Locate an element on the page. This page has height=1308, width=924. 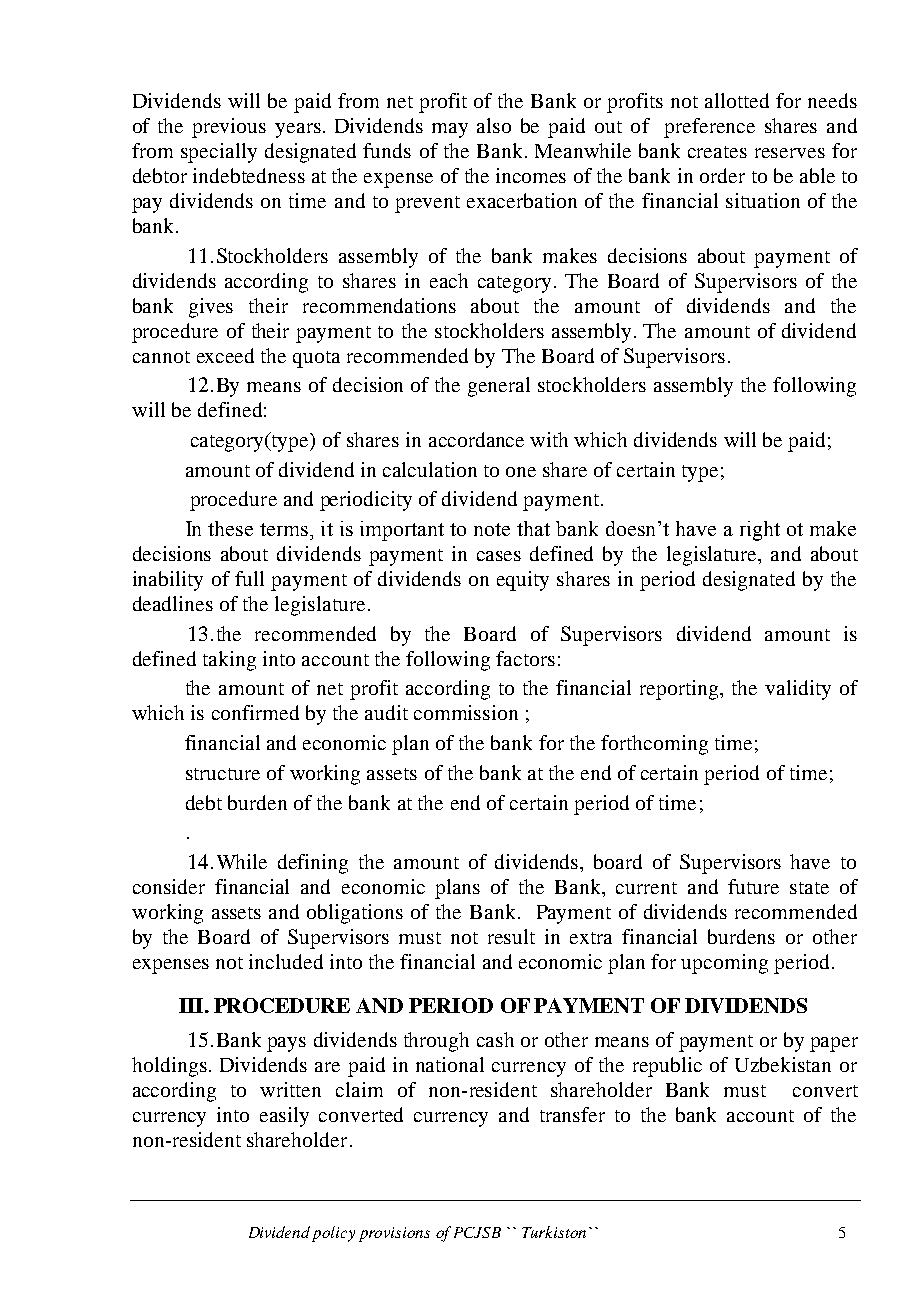
also is located at coordinates (494, 125).
